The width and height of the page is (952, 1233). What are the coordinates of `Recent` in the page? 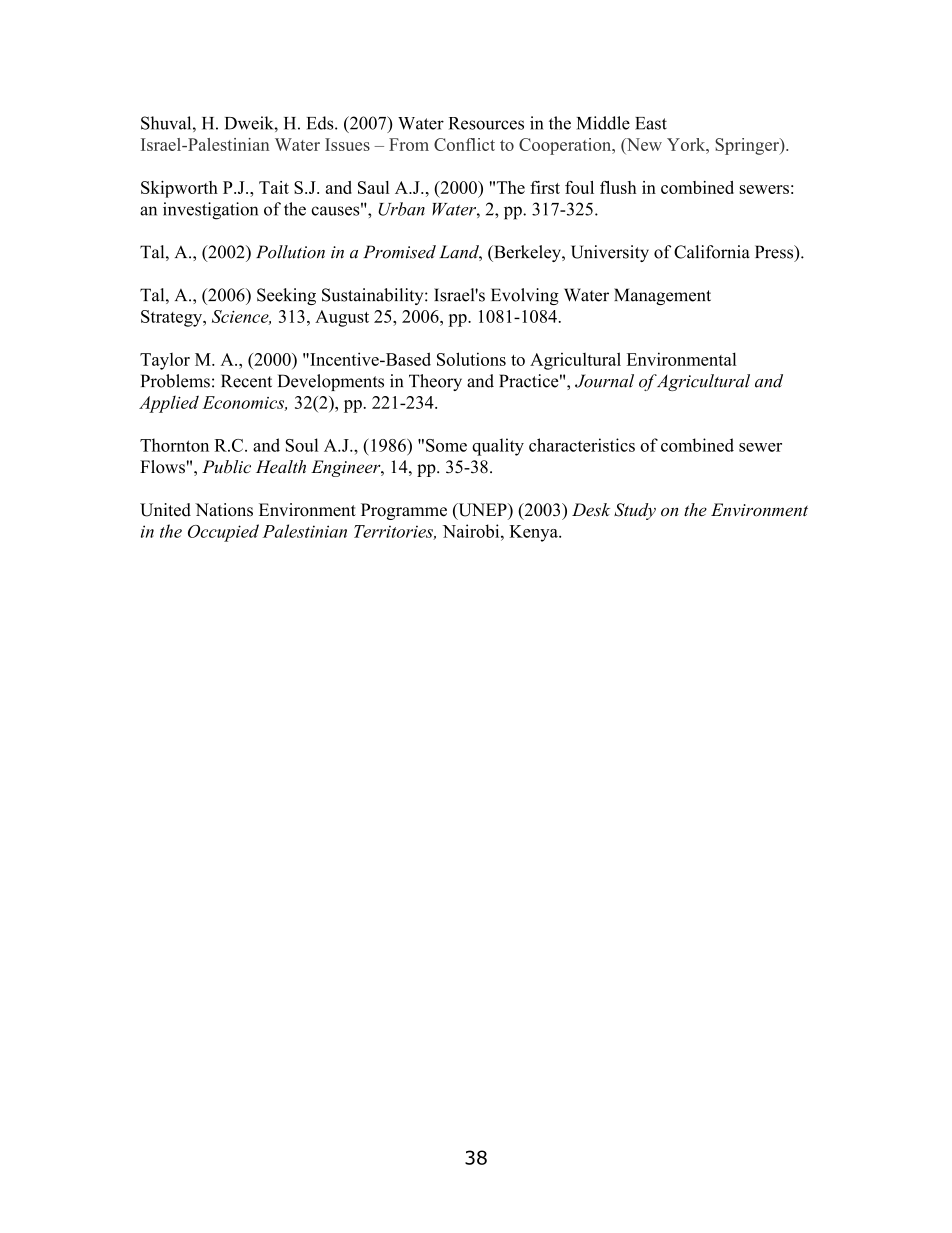 It's located at (246, 381).
